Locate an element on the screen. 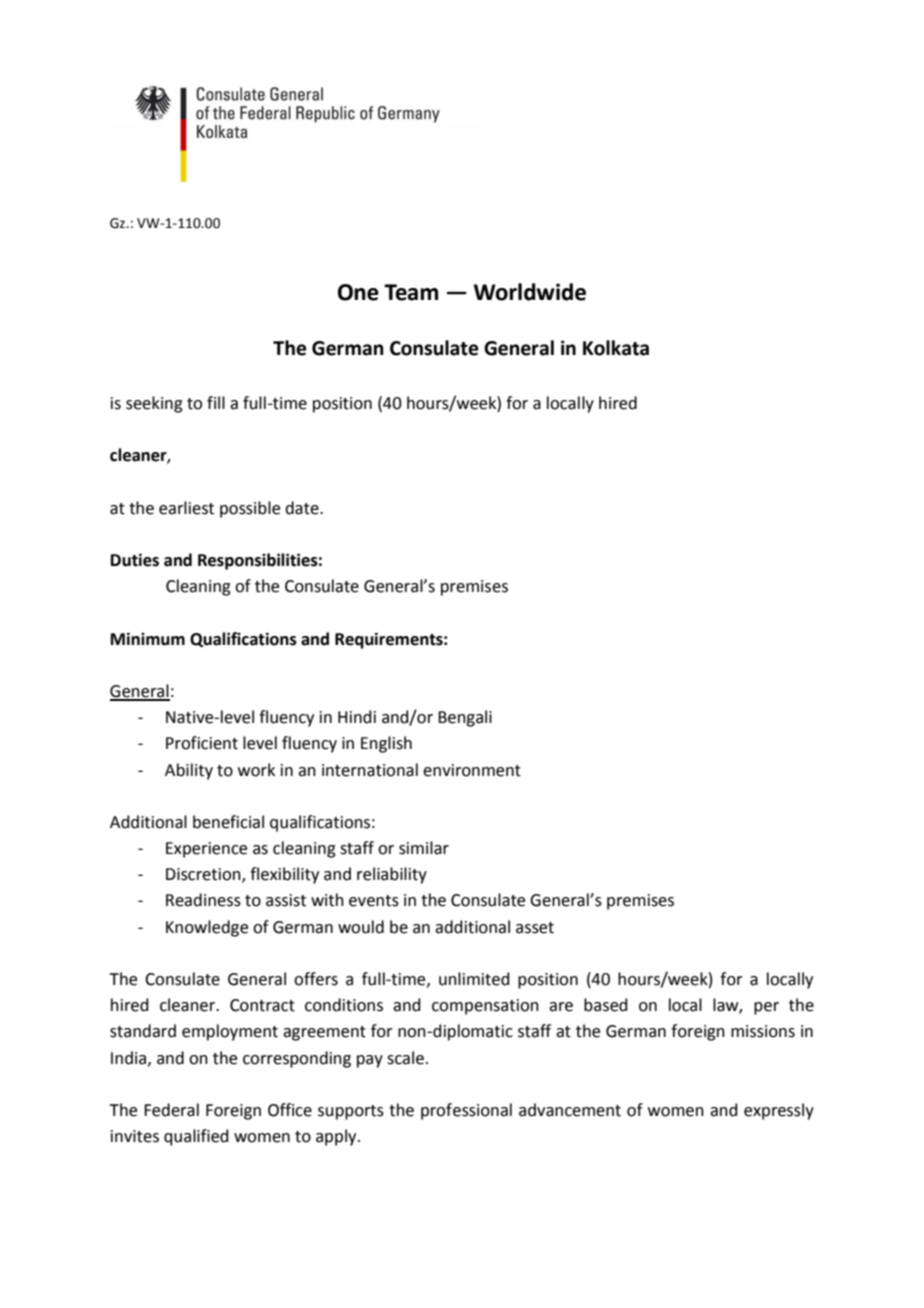 Image resolution: width=924 pixels, height=1308 pixels. professional is located at coordinates (466, 1111).
